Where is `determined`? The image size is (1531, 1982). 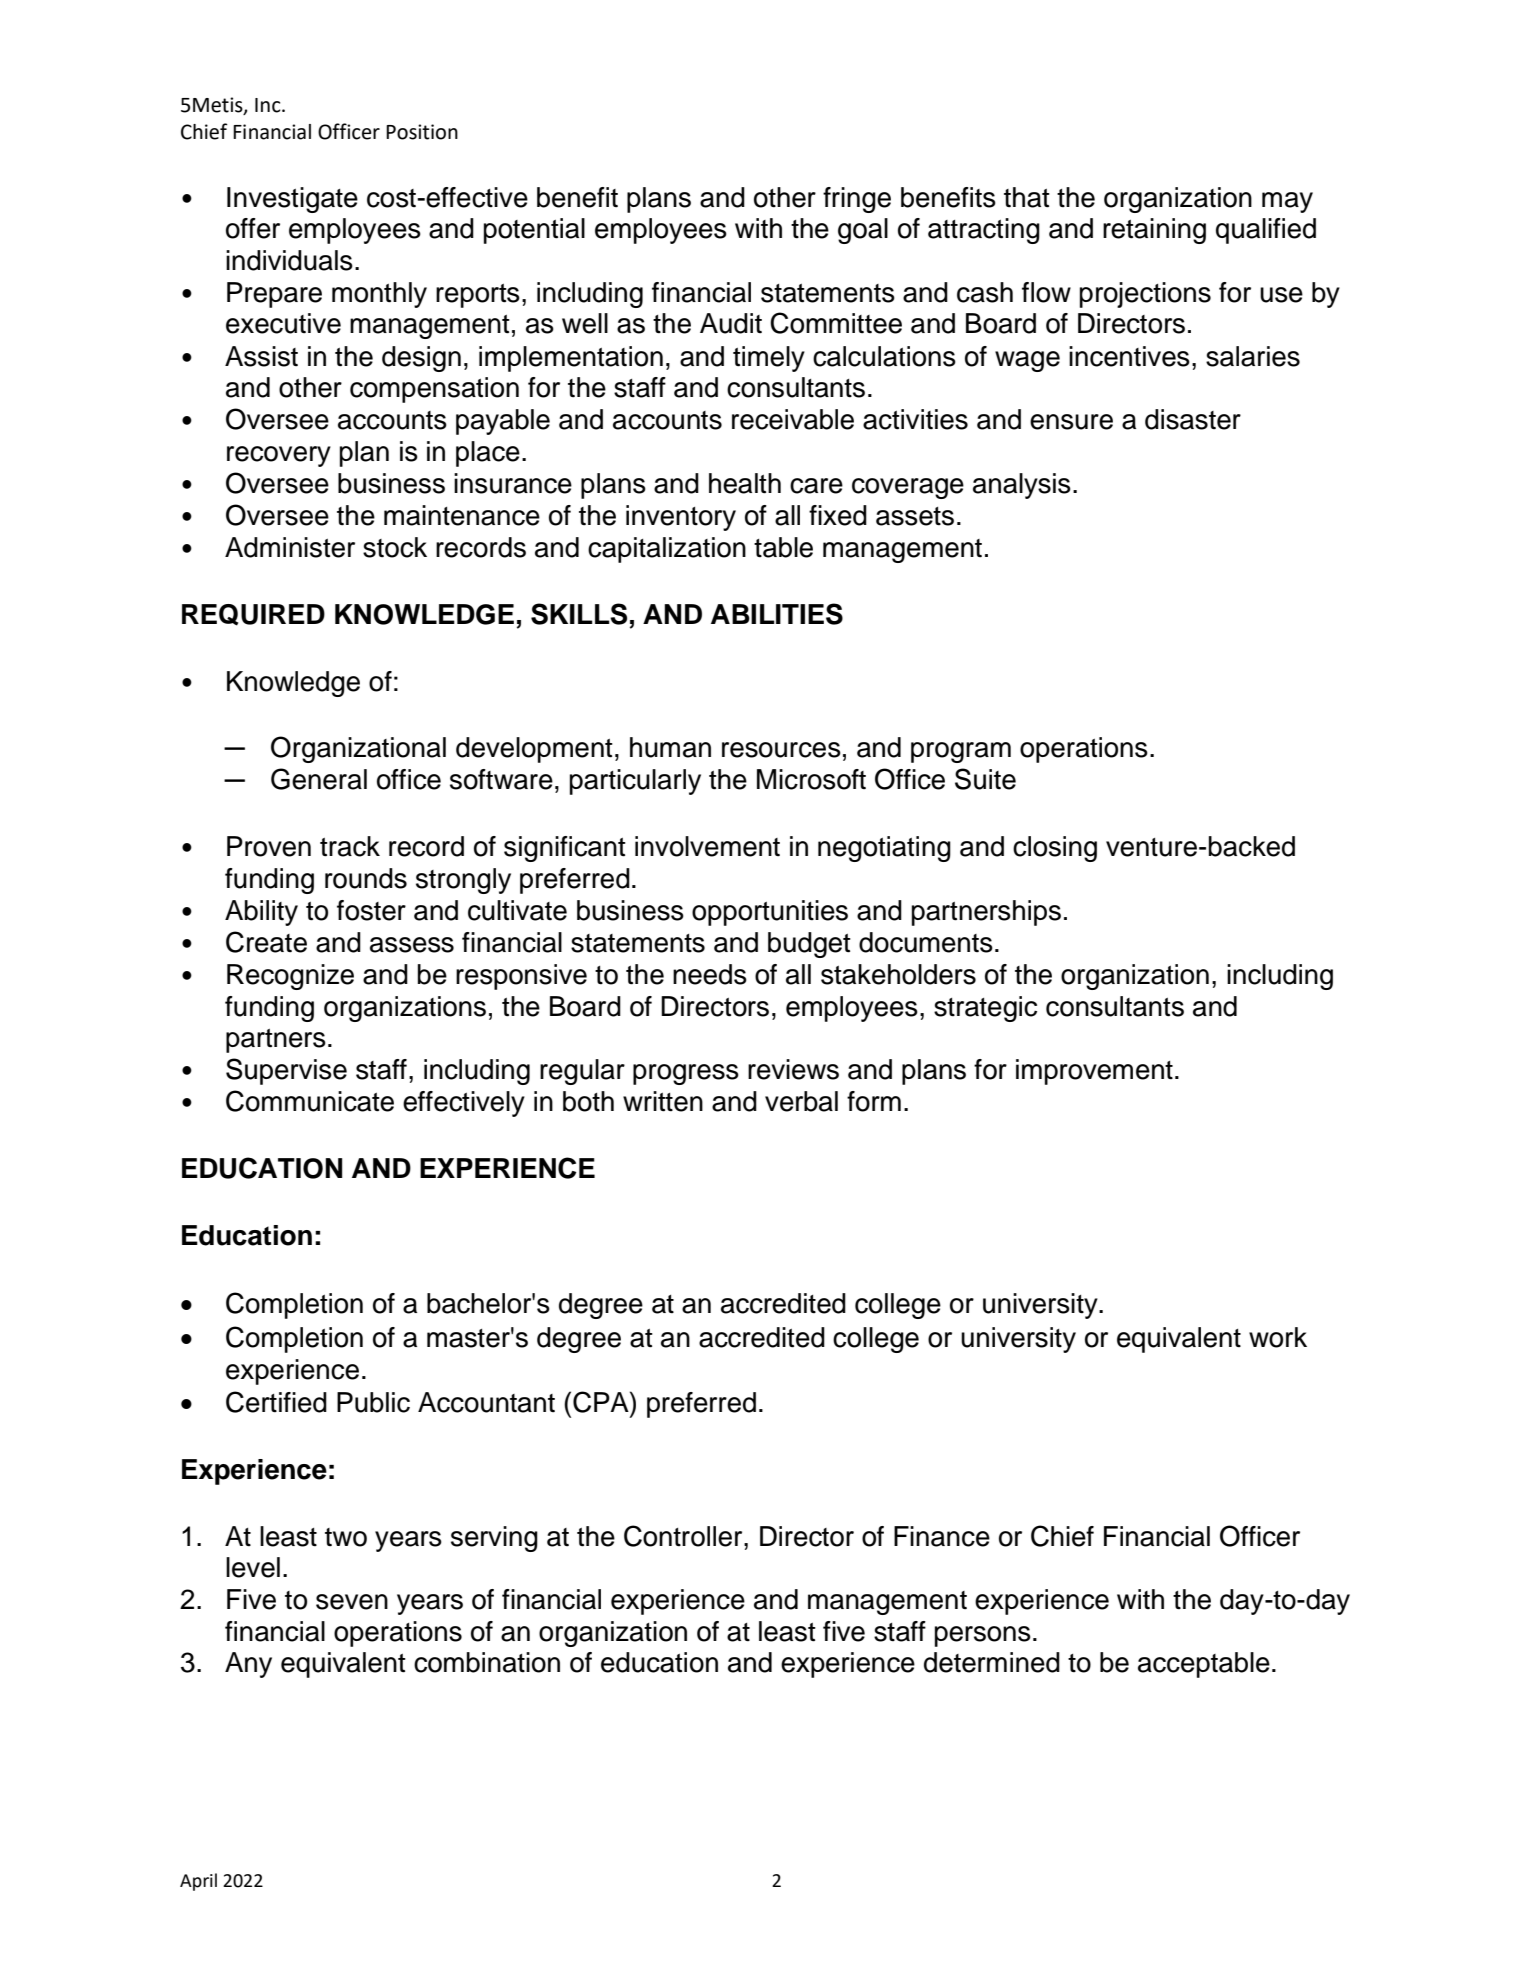 determined is located at coordinates (992, 1662).
